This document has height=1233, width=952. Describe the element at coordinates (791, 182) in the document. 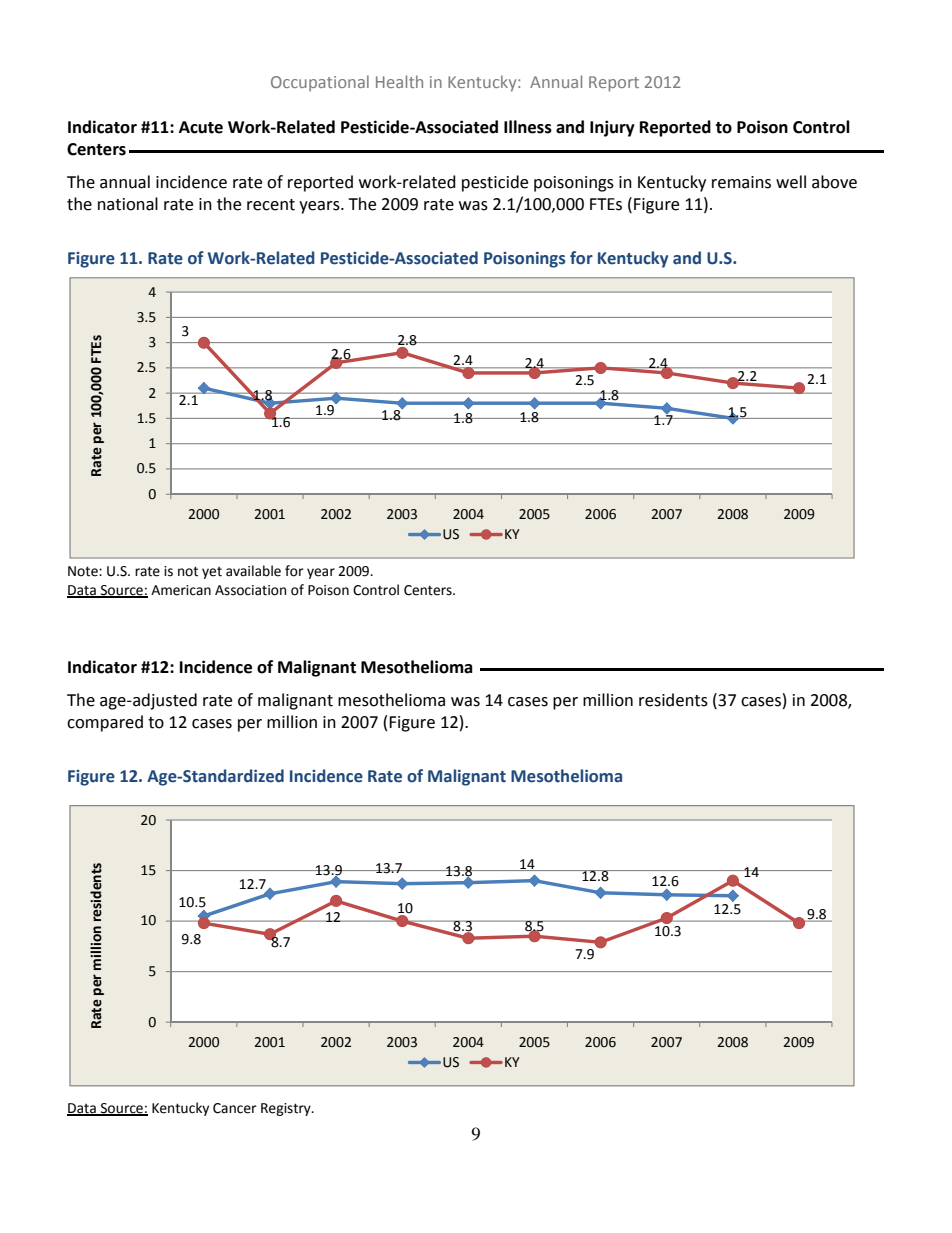

I see `well` at that location.
